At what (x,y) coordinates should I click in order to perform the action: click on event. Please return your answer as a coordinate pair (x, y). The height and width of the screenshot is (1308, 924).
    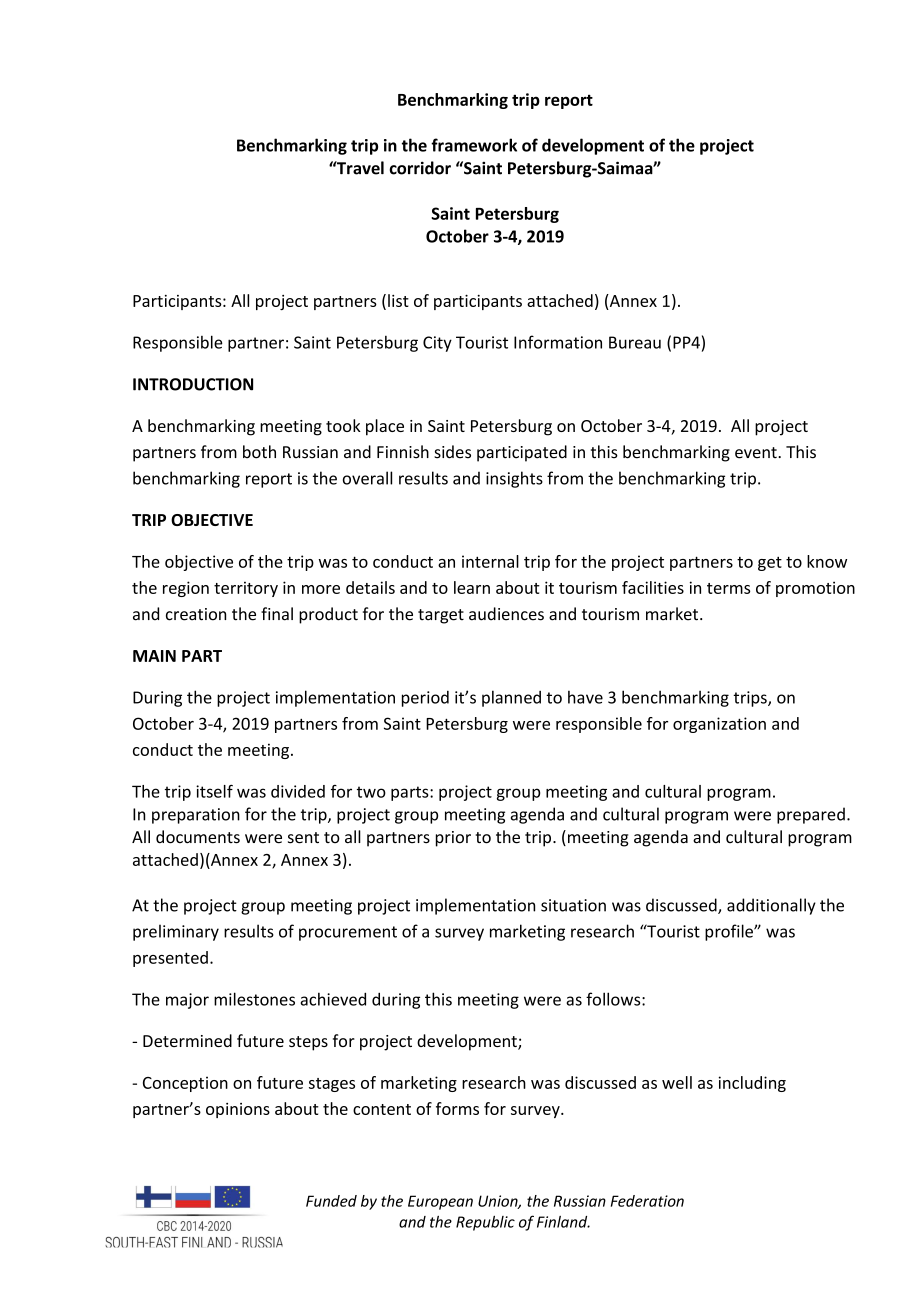
    Looking at the image, I should click on (757, 453).
